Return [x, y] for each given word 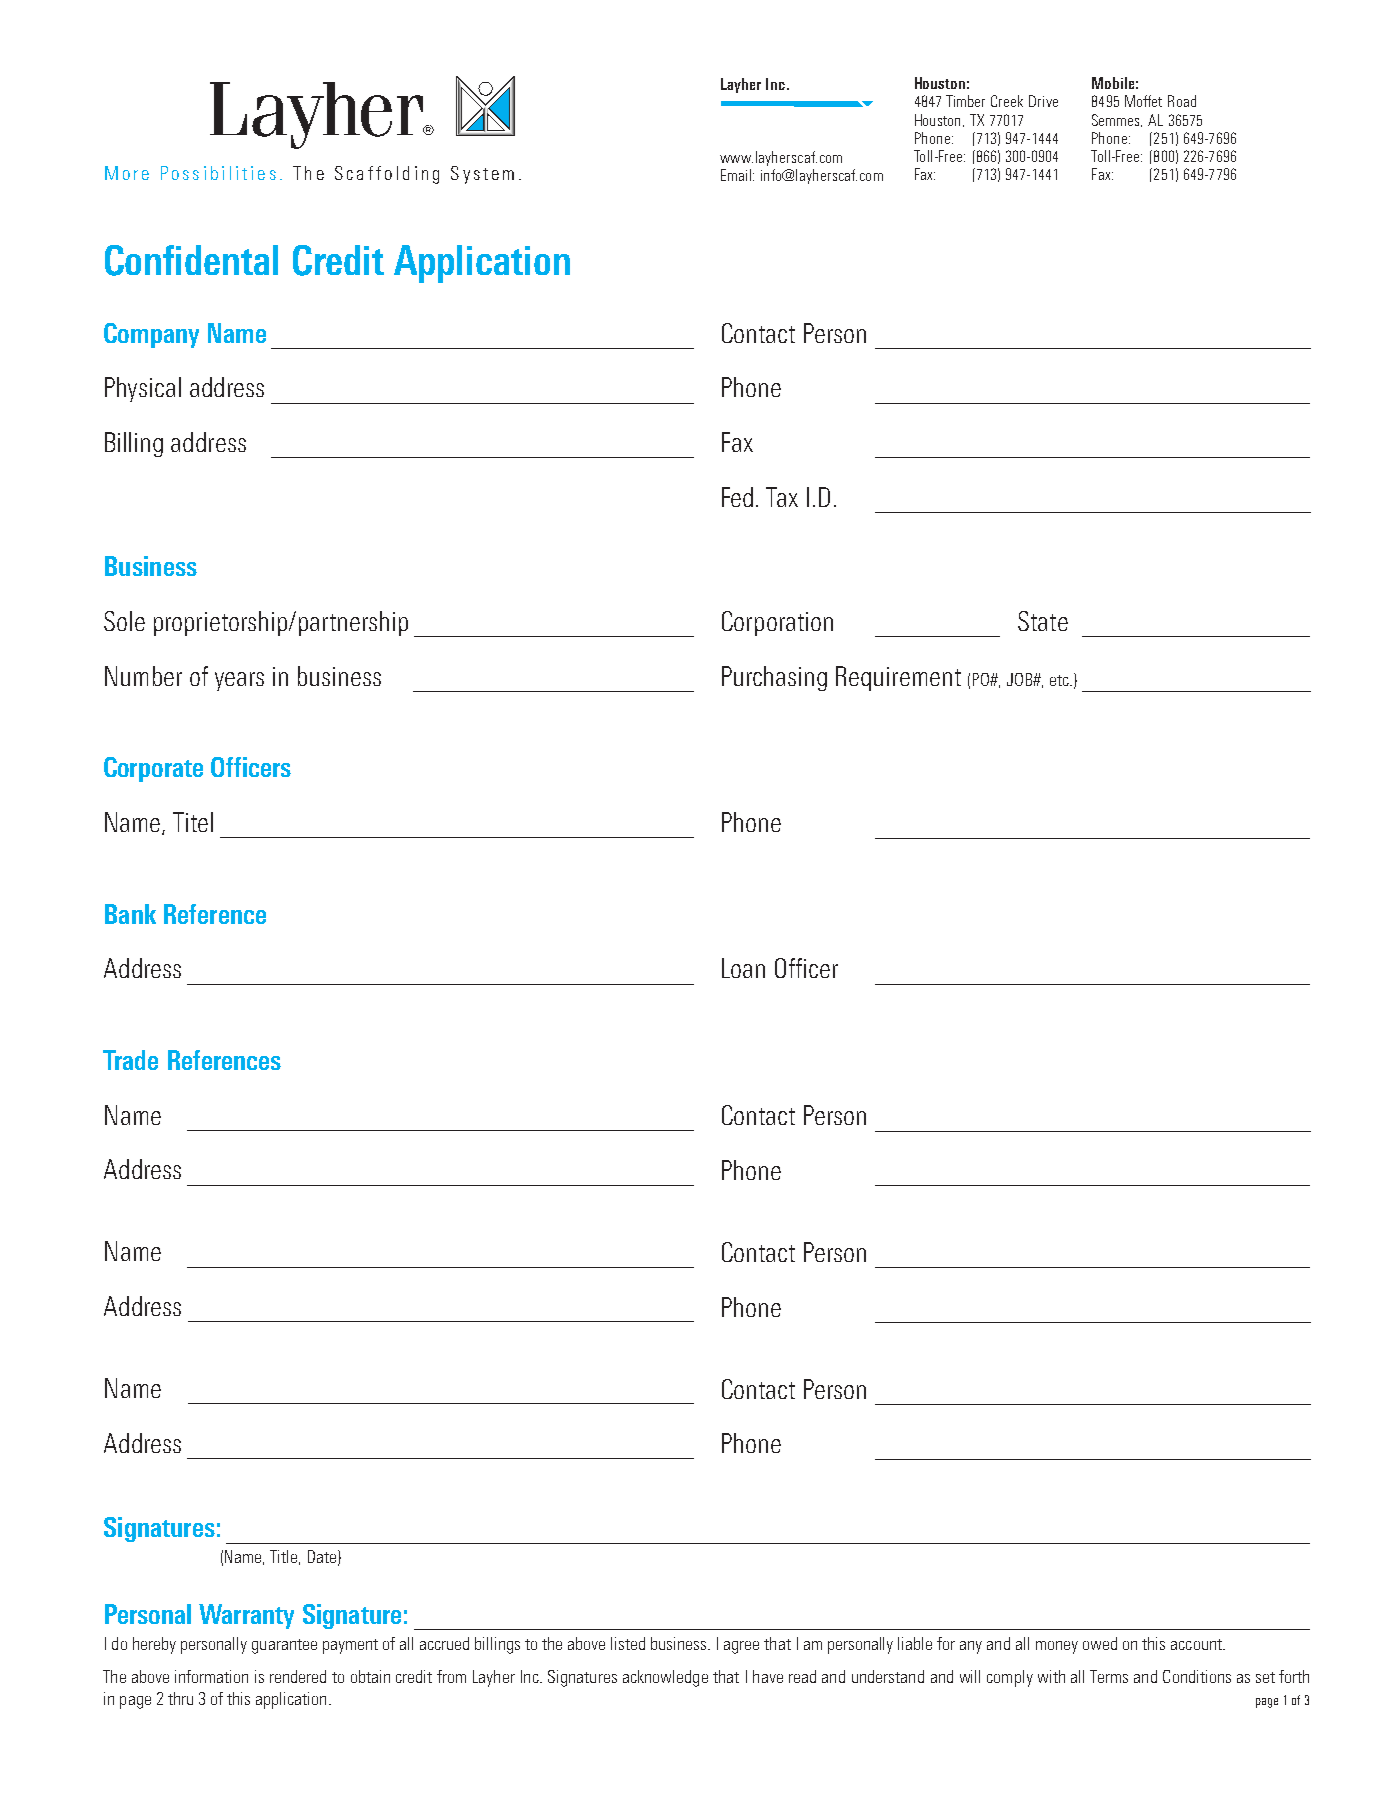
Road [1182, 101]
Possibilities [218, 173]
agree [741, 1647]
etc [1060, 680]
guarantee [284, 1646]
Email [736, 175]
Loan [743, 968]
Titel [193, 822]
